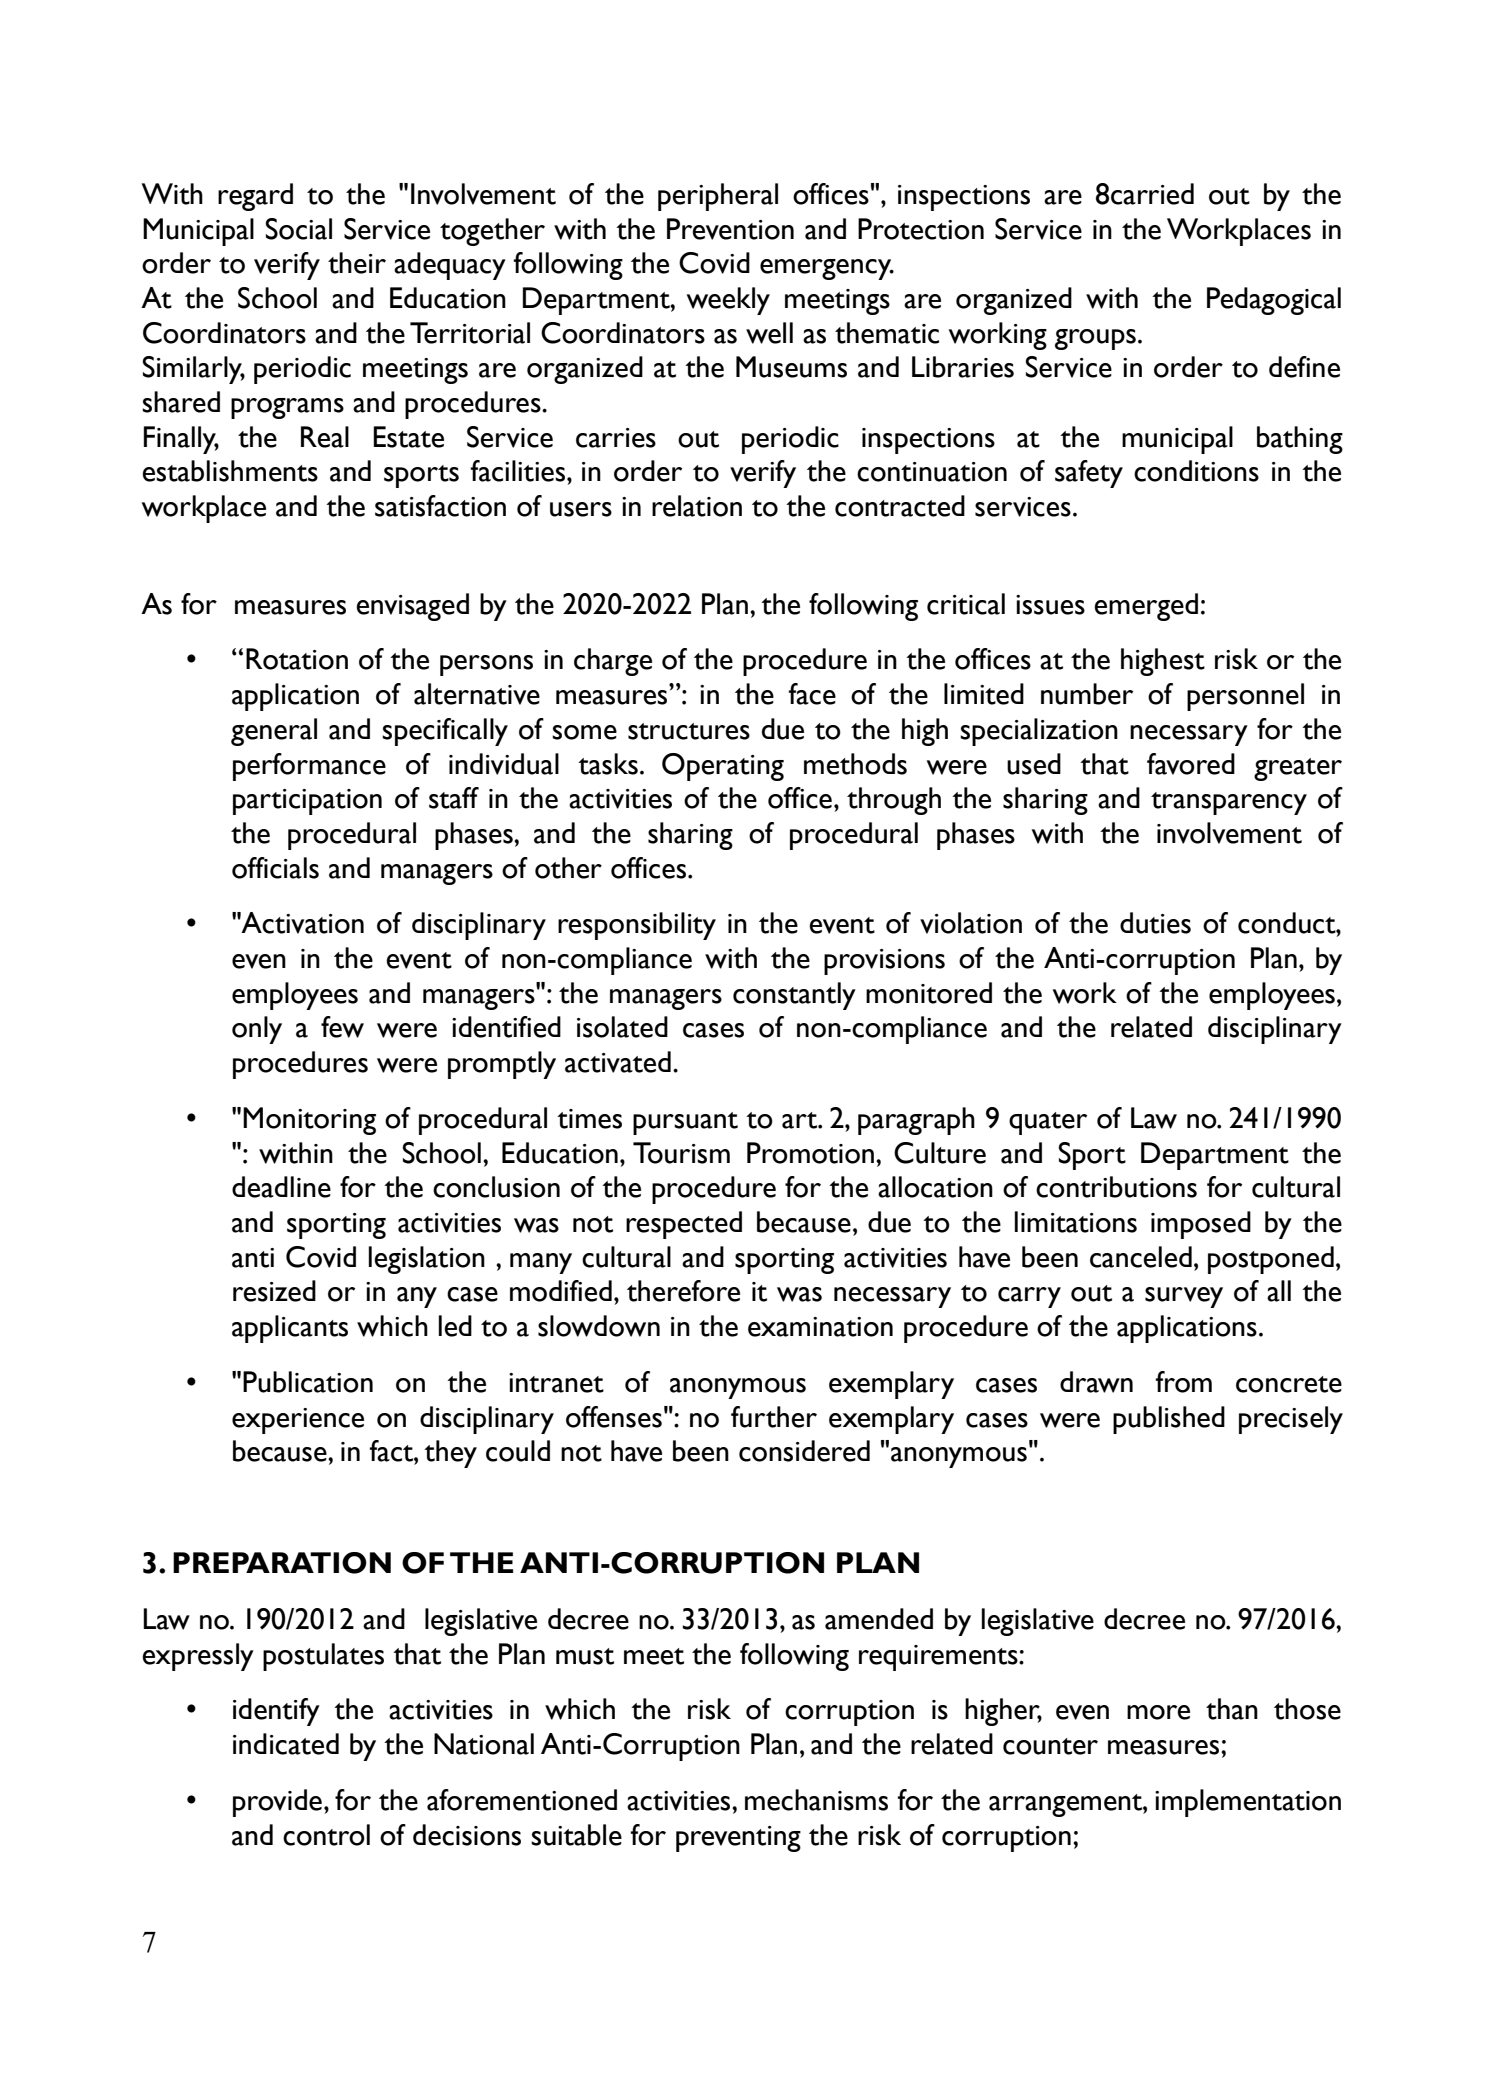 Image resolution: width=1485 pixels, height=2100 pixels. I want to click on implementation, so click(1248, 1803).
